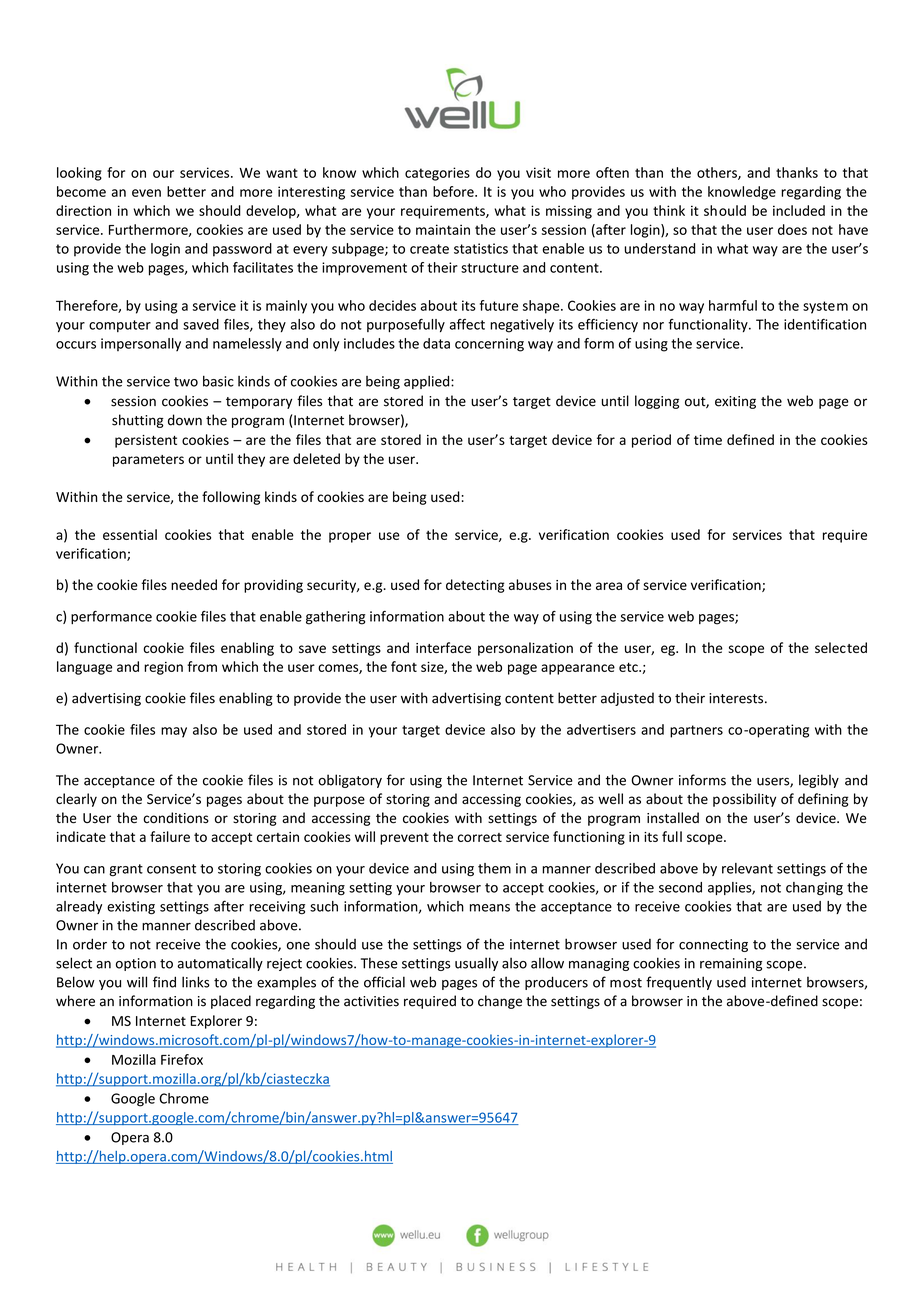 The height and width of the screenshot is (1308, 924). What do you see at coordinates (475, 586) in the screenshot?
I see `detecting` at bounding box center [475, 586].
